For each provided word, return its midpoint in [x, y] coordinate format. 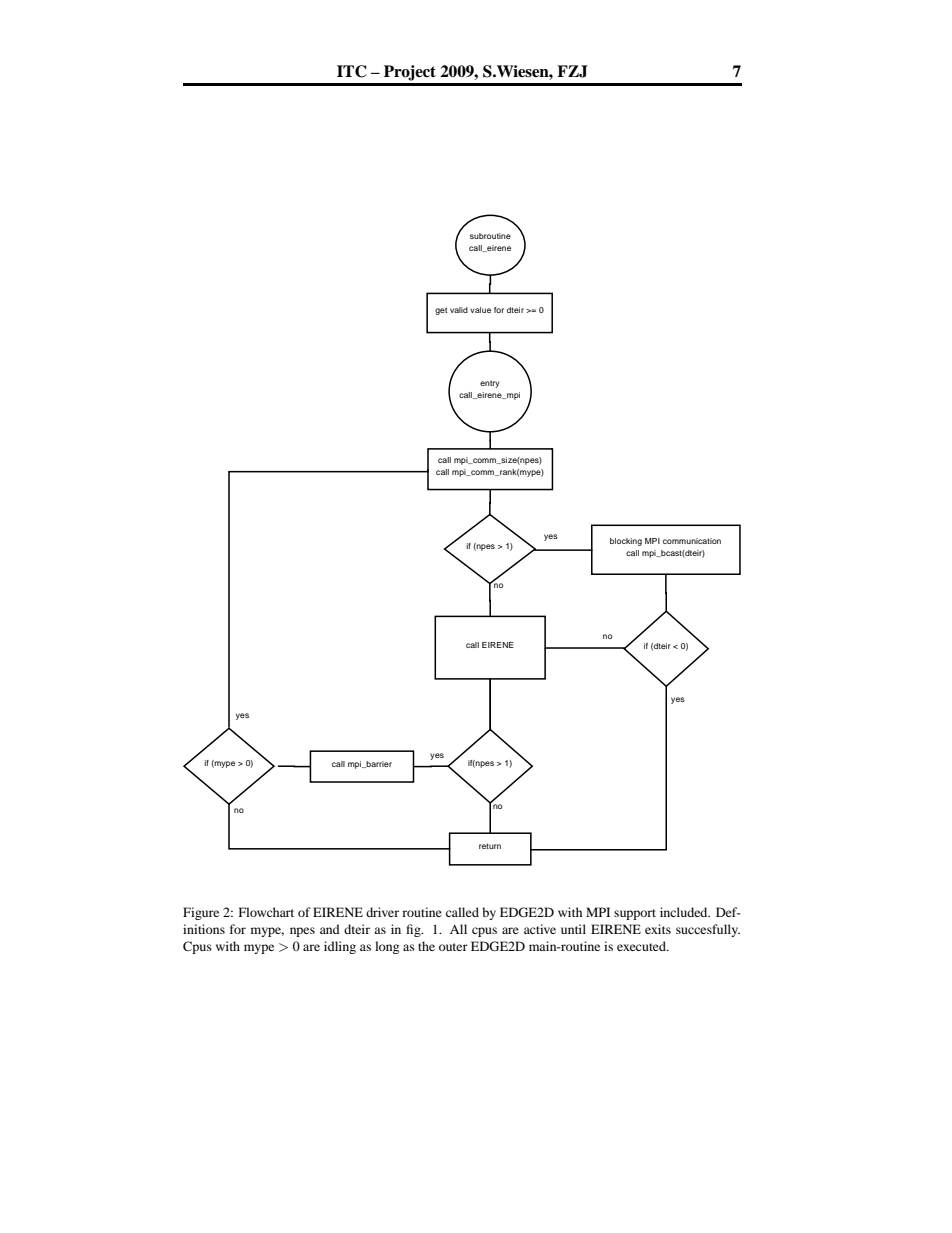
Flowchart [266, 912]
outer [453, 947]
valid [459, 310]
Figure [201, 913]
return [490, 846]
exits [658, 929]
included [685, 912]
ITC [351, 71]
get [441, 311]
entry [490, 384]
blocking [626, 542]
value [480, 310]
